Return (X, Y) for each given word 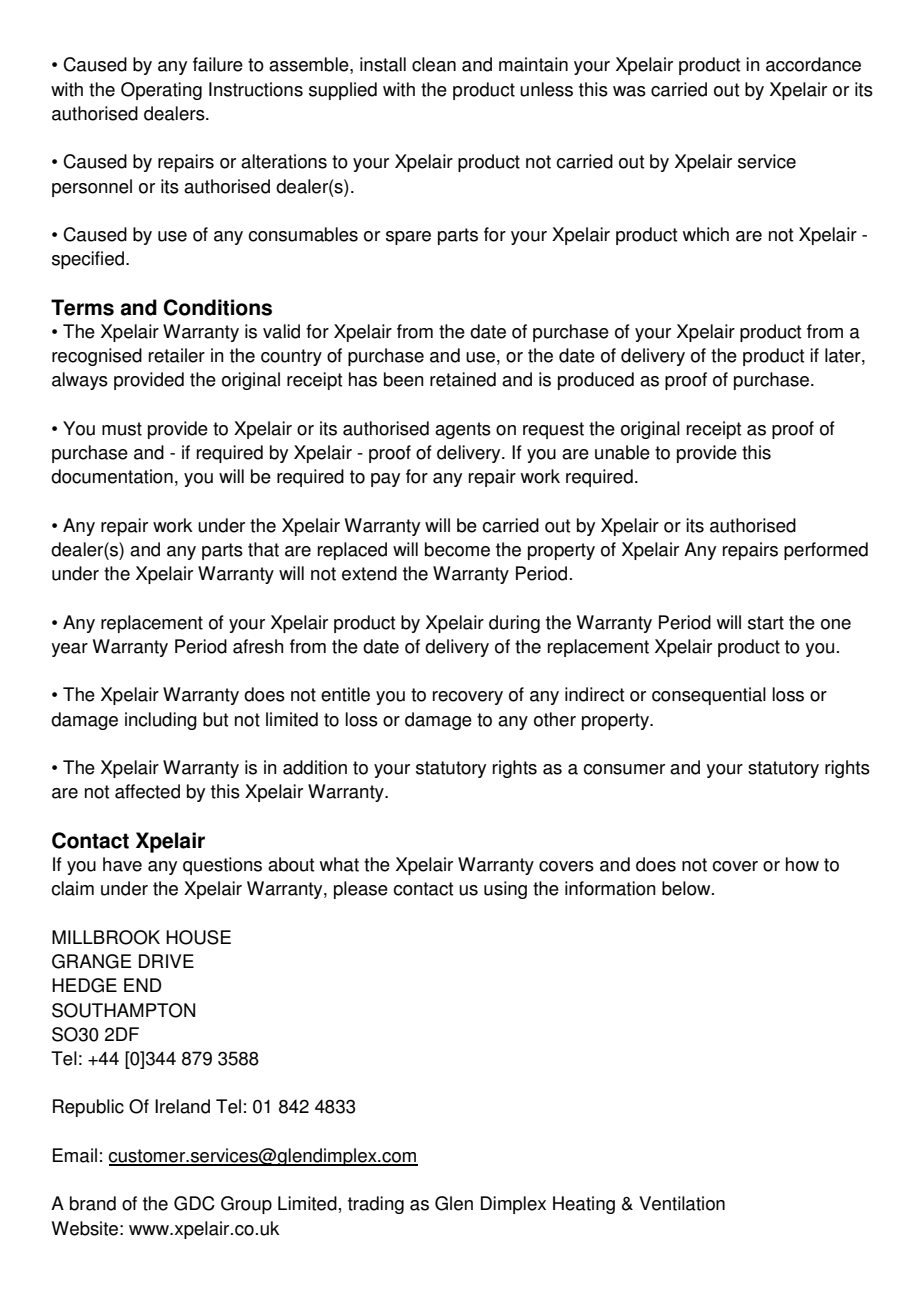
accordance (813, 64)
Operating (161, 91)
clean (434, 64)
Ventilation (682, 1203)
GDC (194, 1203)
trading (376, 1205)
